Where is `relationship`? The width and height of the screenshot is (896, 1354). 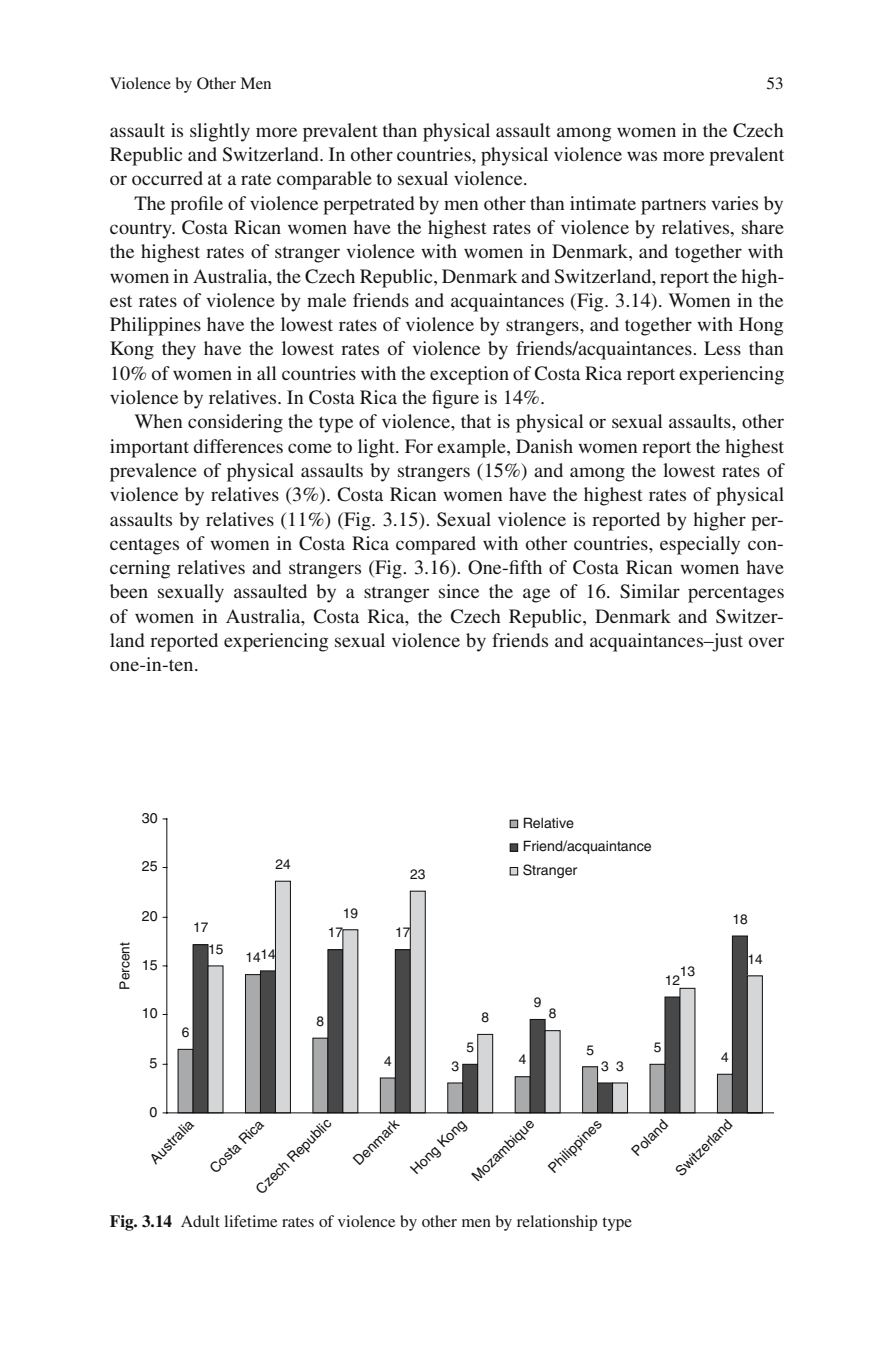
relationship is located at coordinates (557, 1223).
